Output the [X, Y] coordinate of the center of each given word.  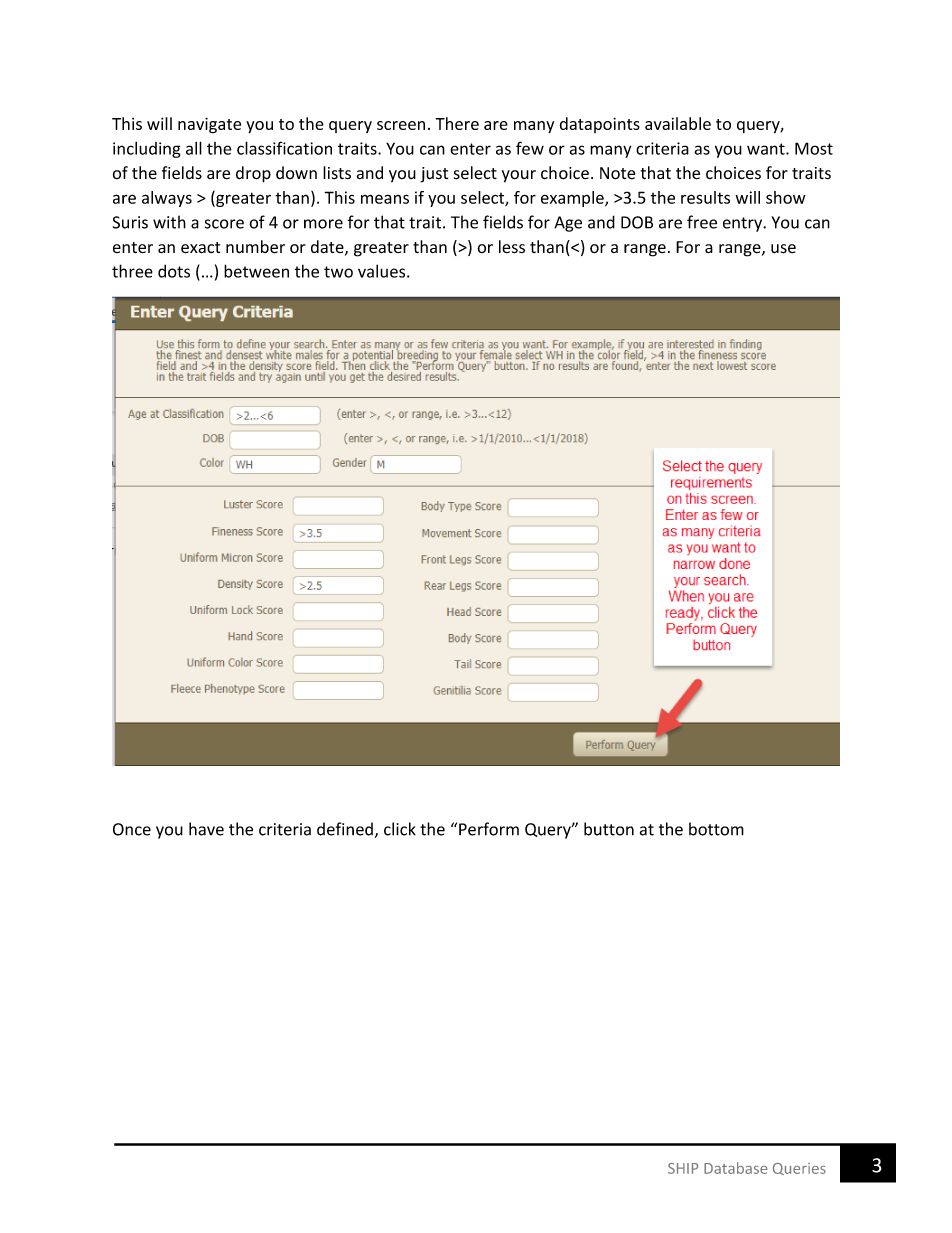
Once [132, 829]
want [767, 149]
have [206, 829]
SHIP [683, 1168]
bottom [716, 829]
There [457, 123]
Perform [489, 829]
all [194, 148]
